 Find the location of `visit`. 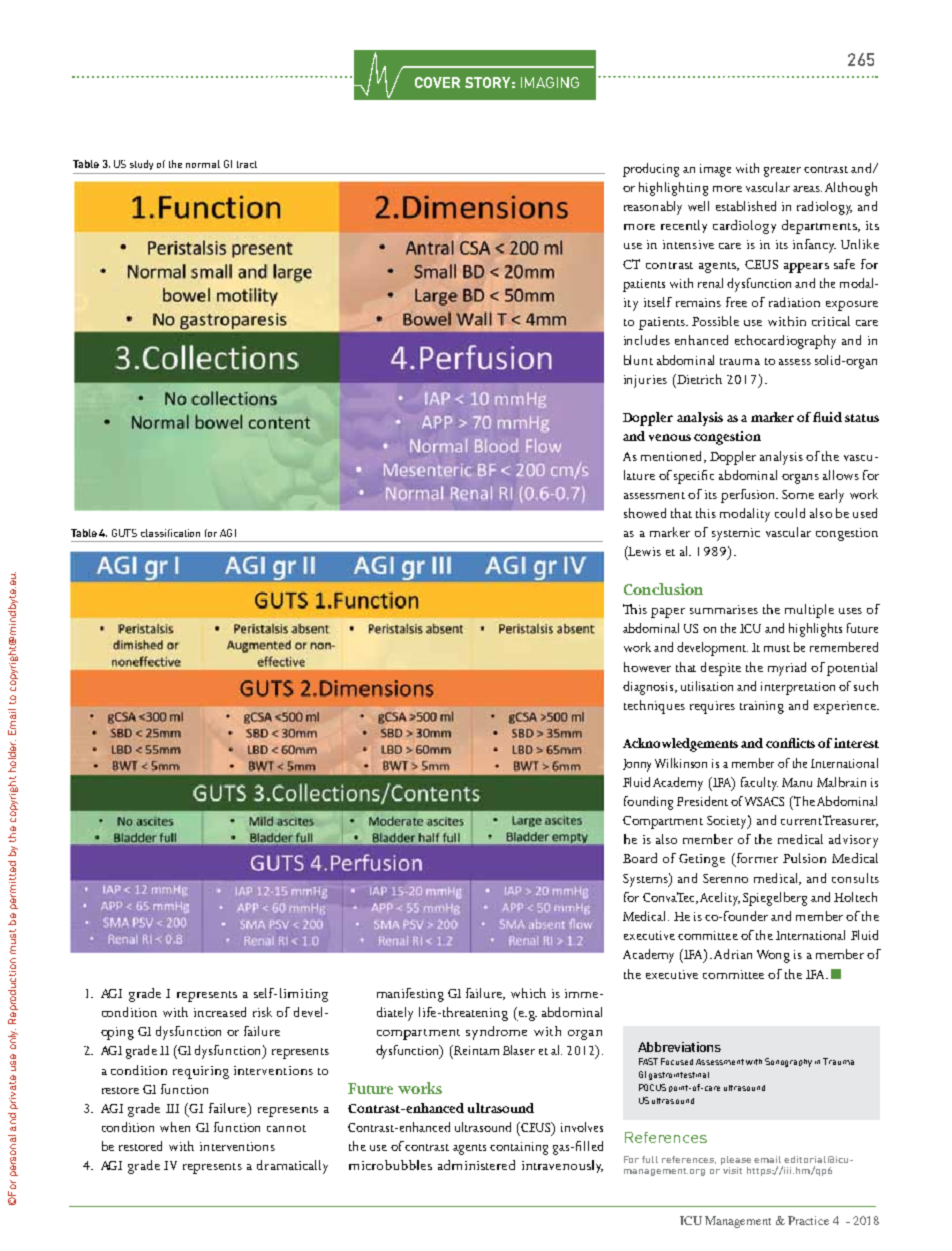

visit is located at coordinates (732, 1170).
